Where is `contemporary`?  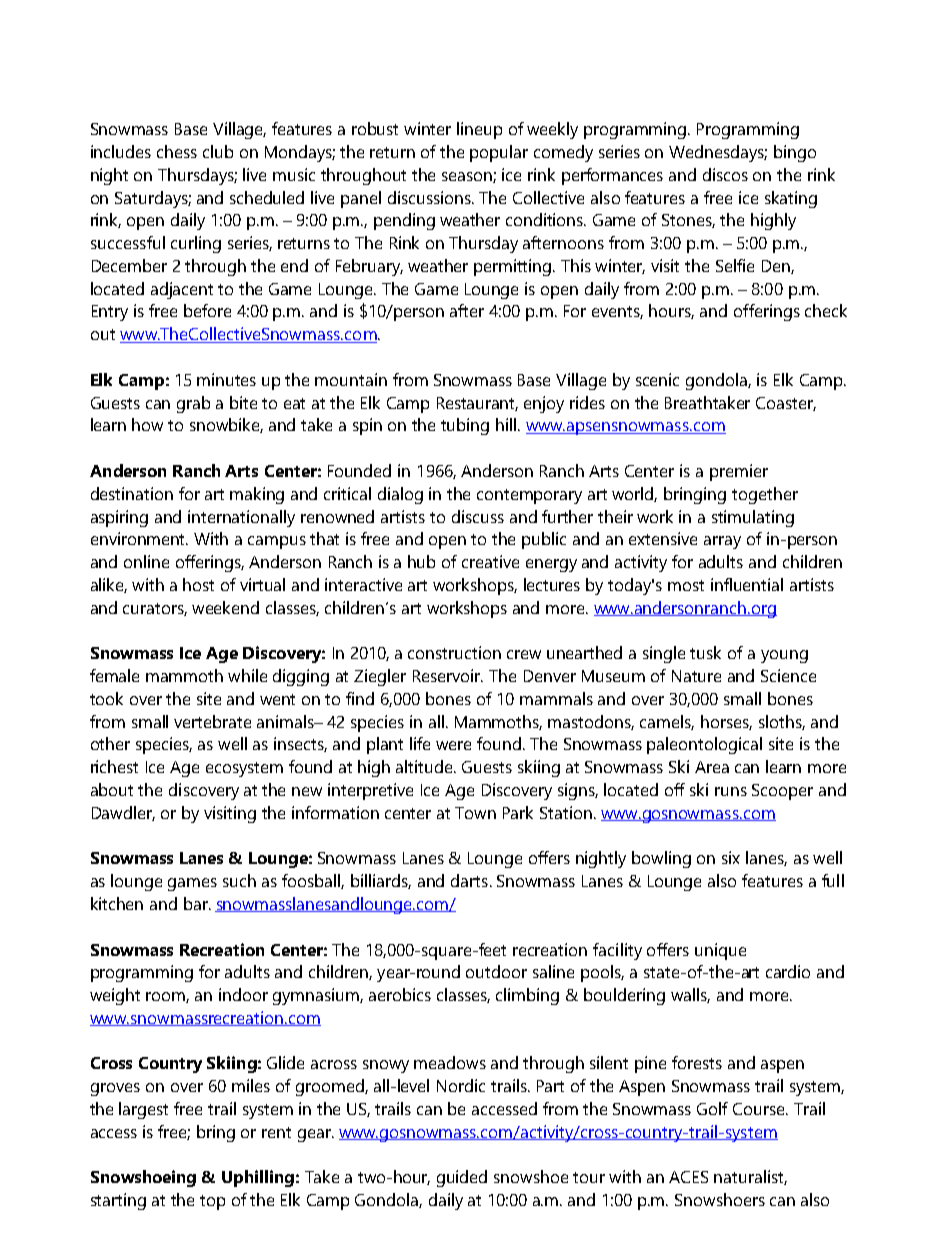
contemporary is located at coordinates (529, 496).
